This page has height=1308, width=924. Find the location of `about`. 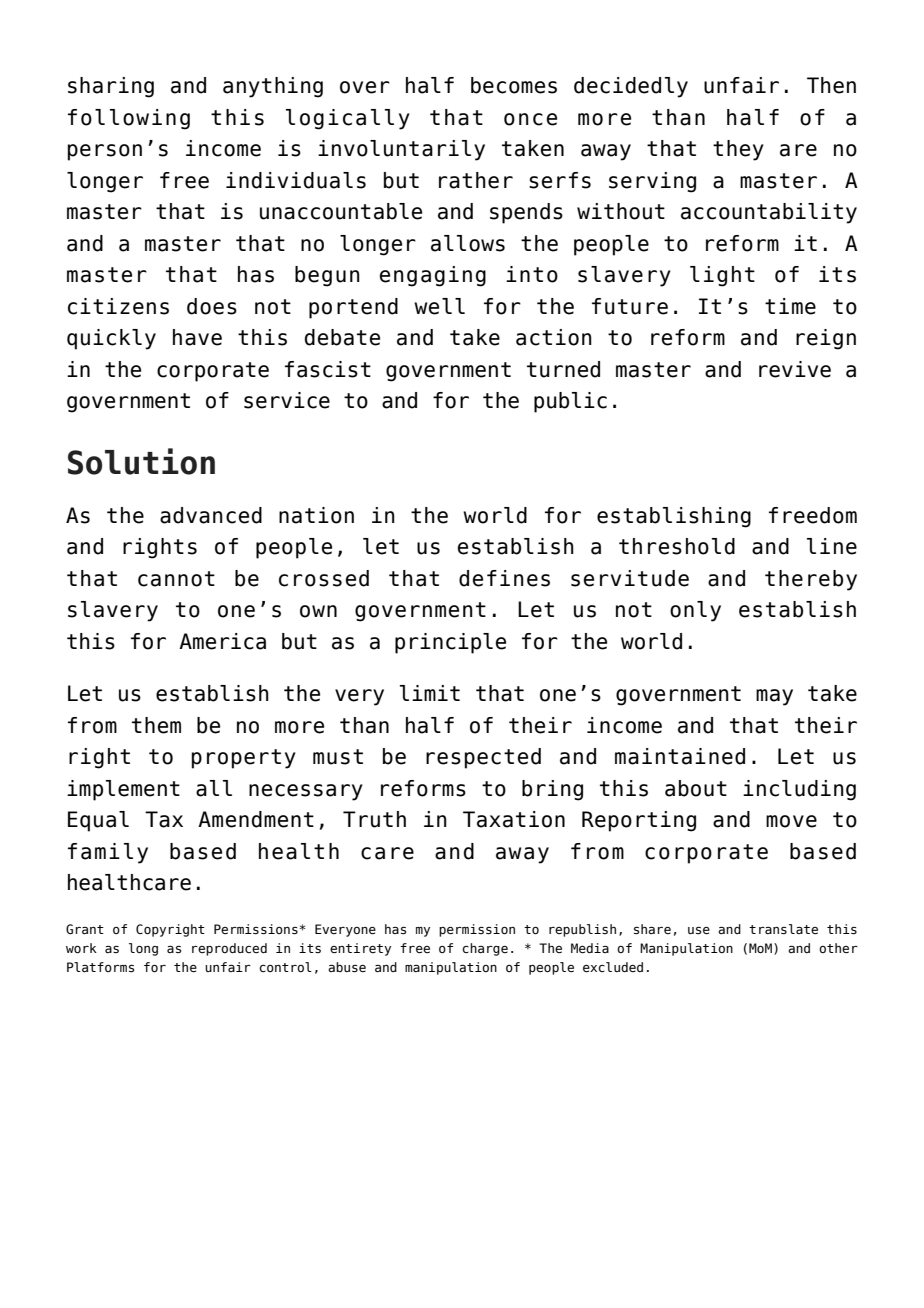

about is located at coordinates (696, 788).
